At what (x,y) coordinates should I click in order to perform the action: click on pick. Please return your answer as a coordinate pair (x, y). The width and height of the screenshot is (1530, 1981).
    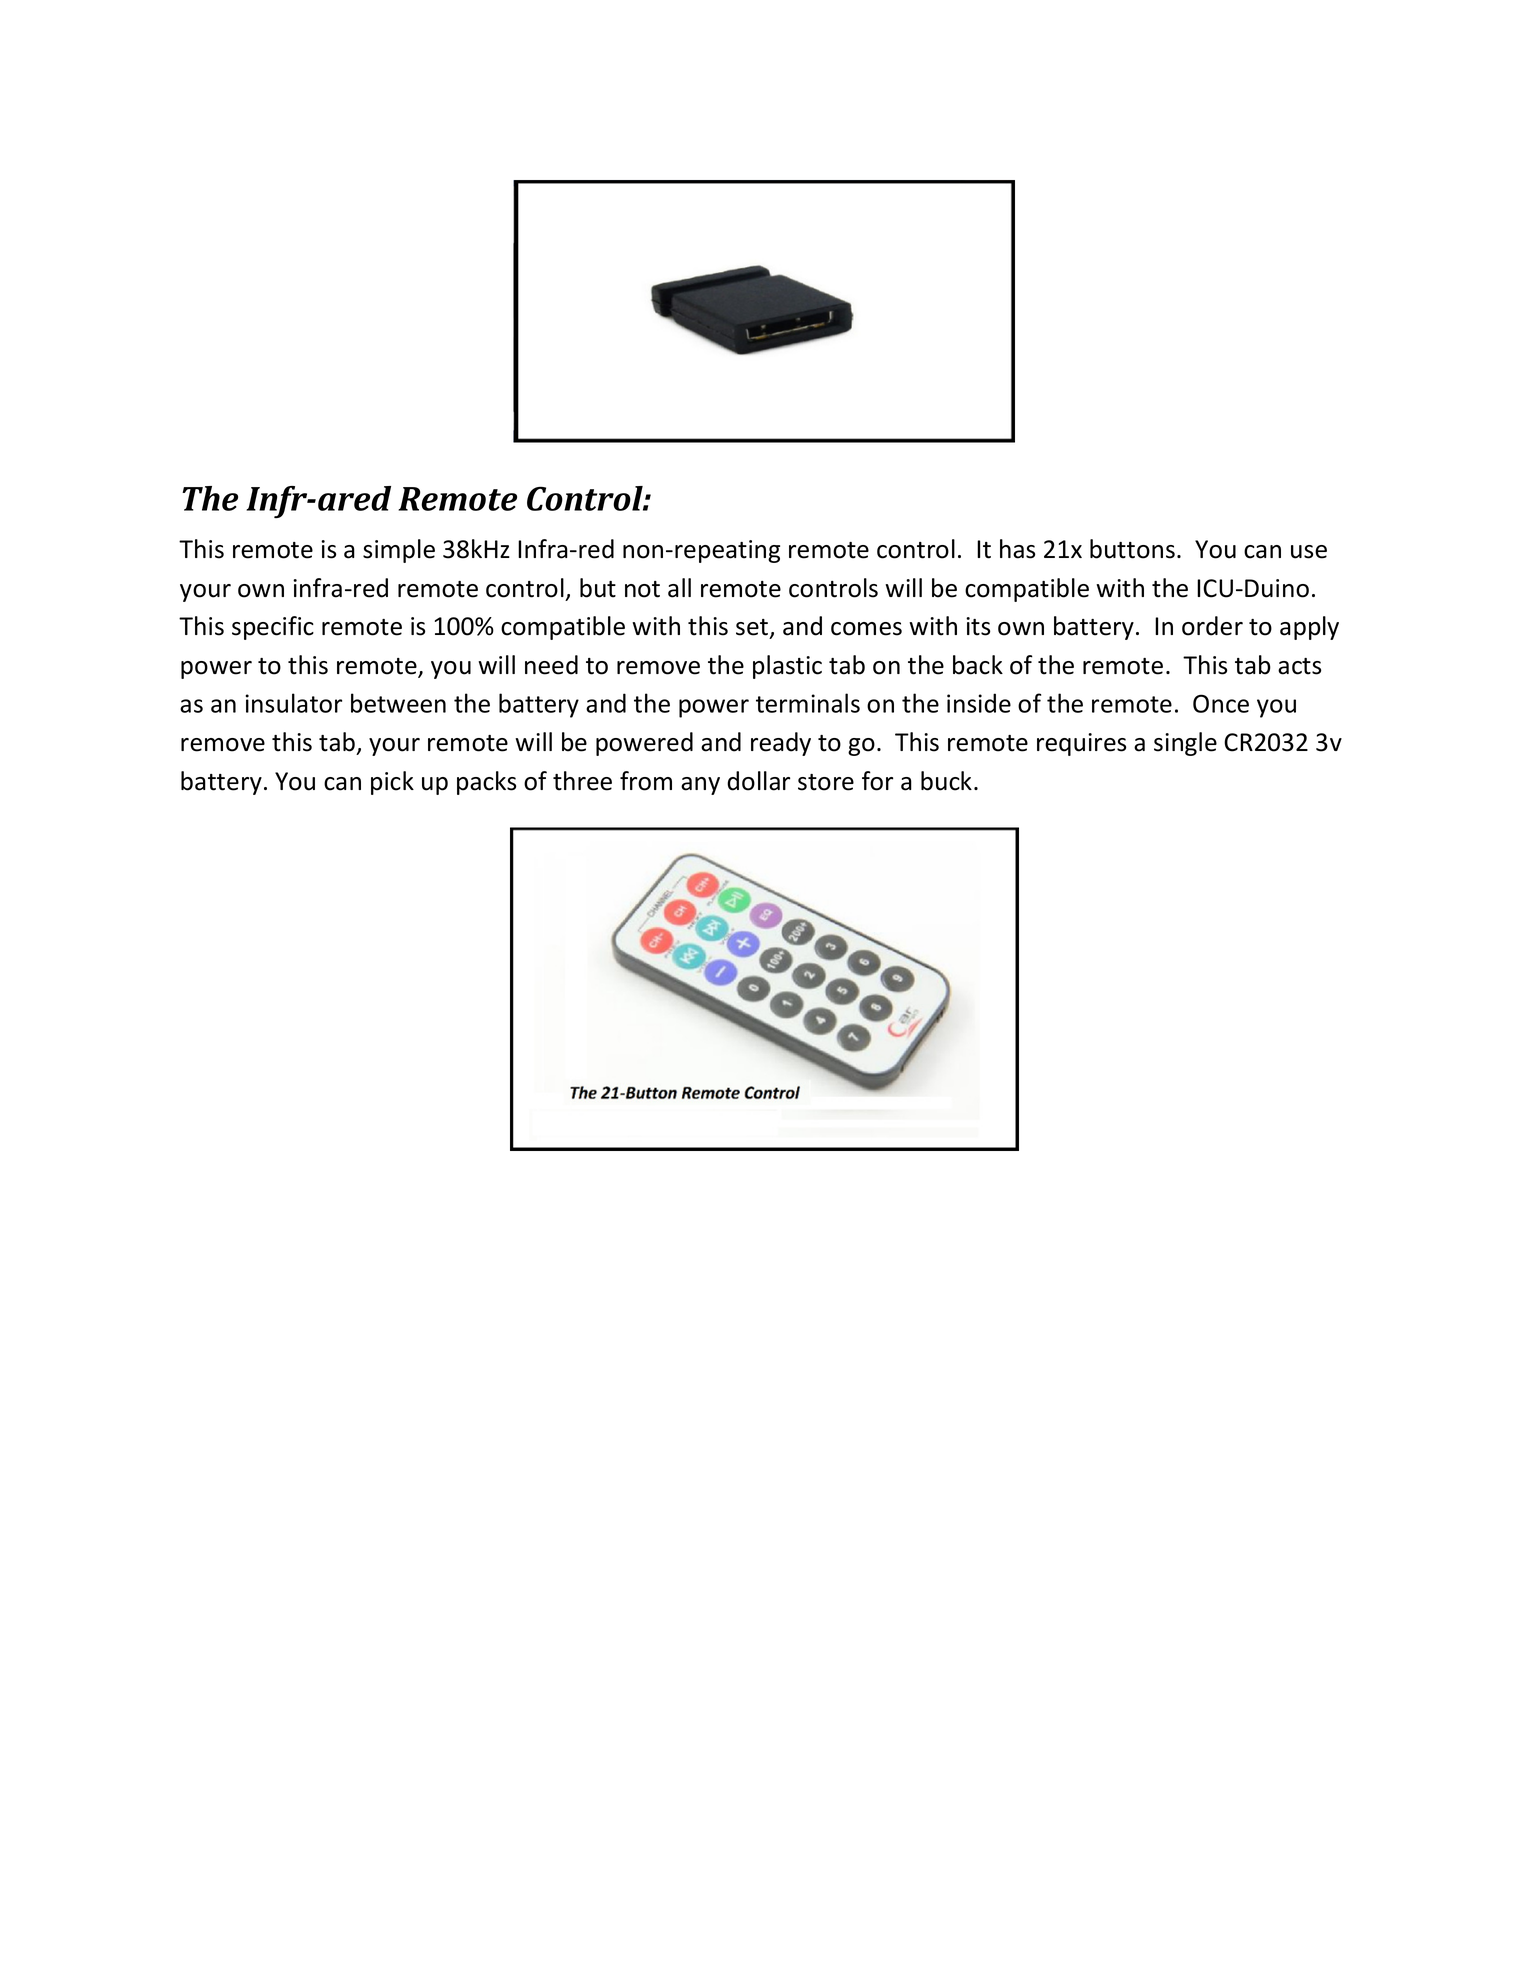
    Looking at the image, I should click on (392, 783).
